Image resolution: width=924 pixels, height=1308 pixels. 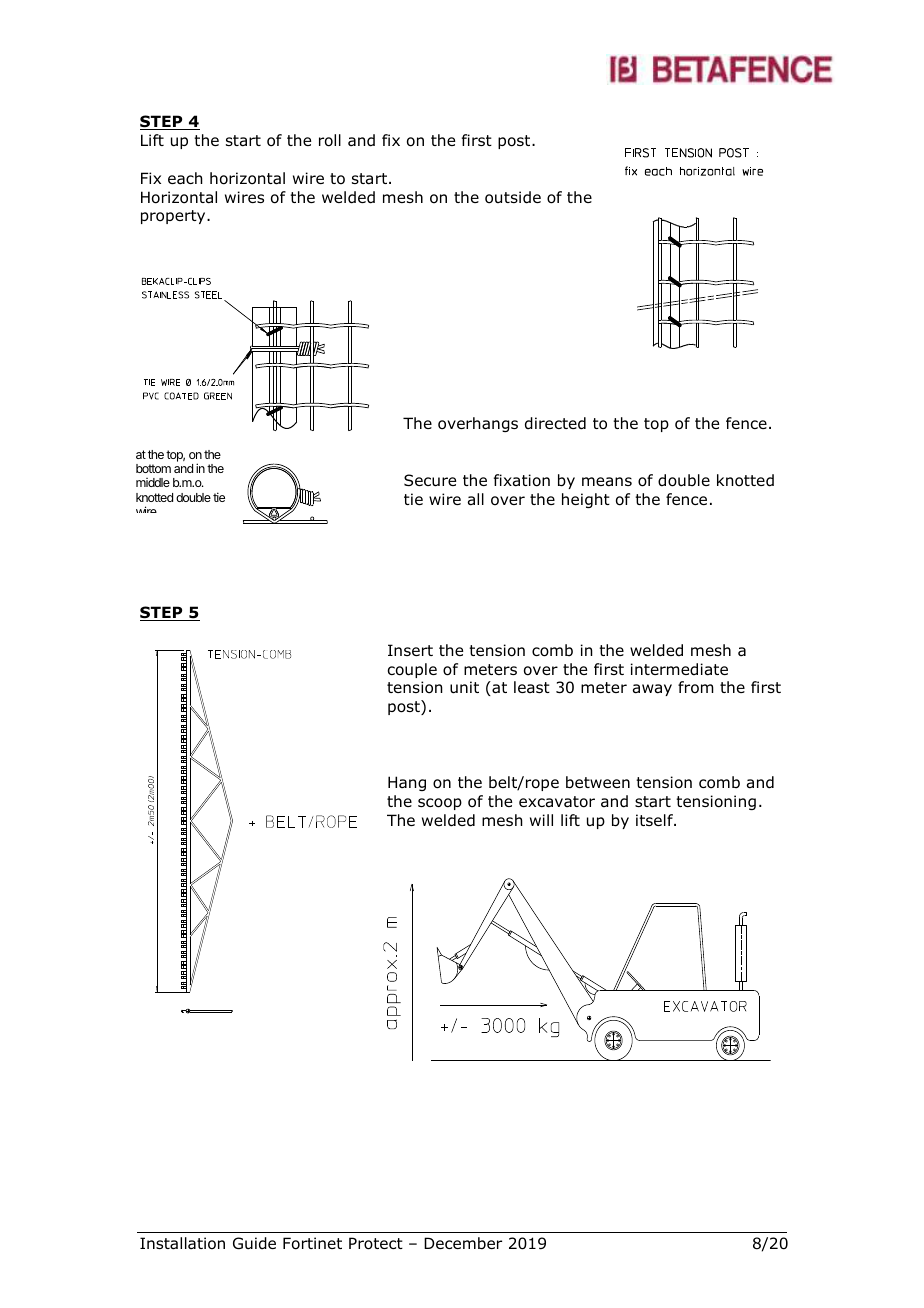 I want to click on outside, so click(x=513, y=197).
